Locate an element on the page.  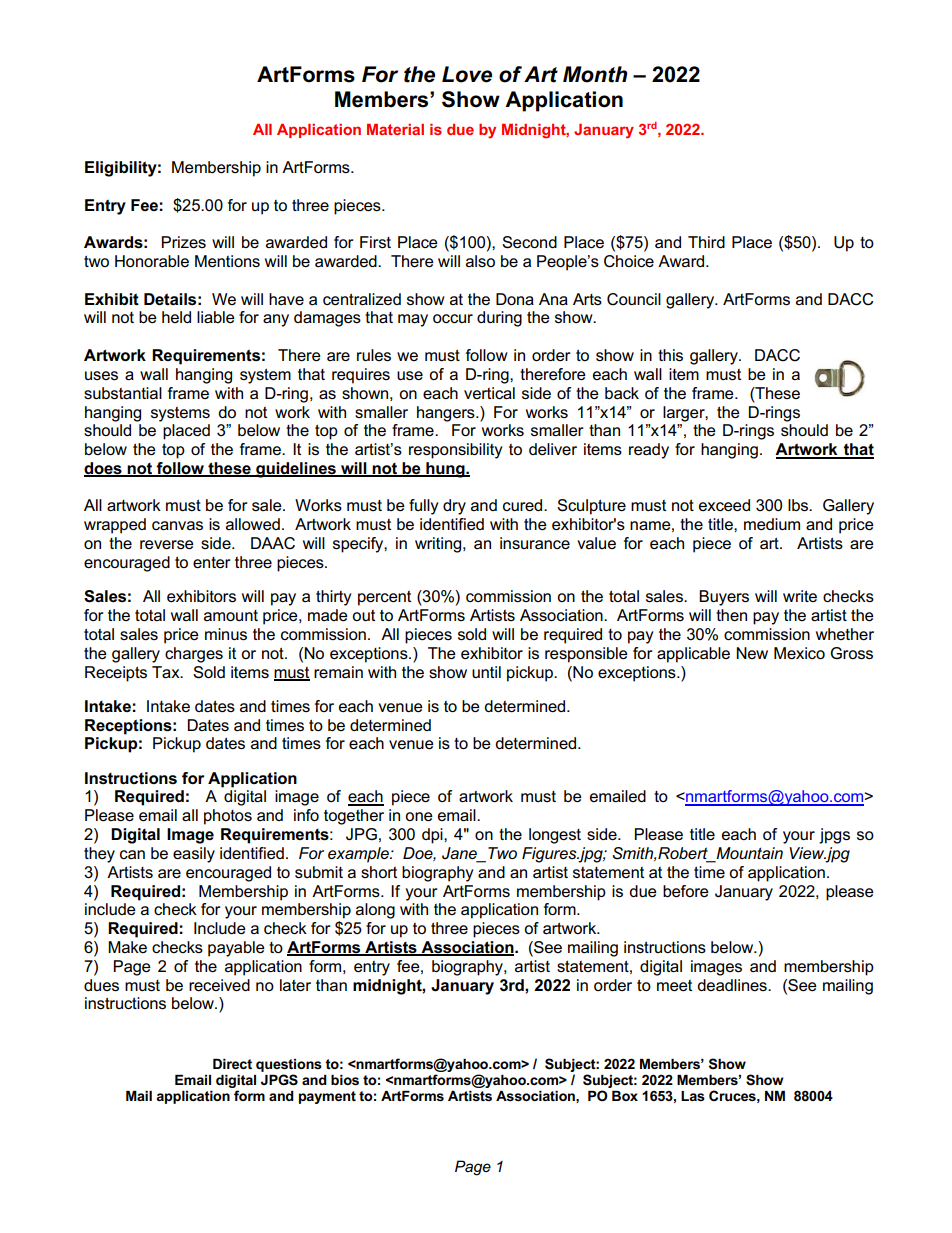
Love is located at coordinates (467, 74).
